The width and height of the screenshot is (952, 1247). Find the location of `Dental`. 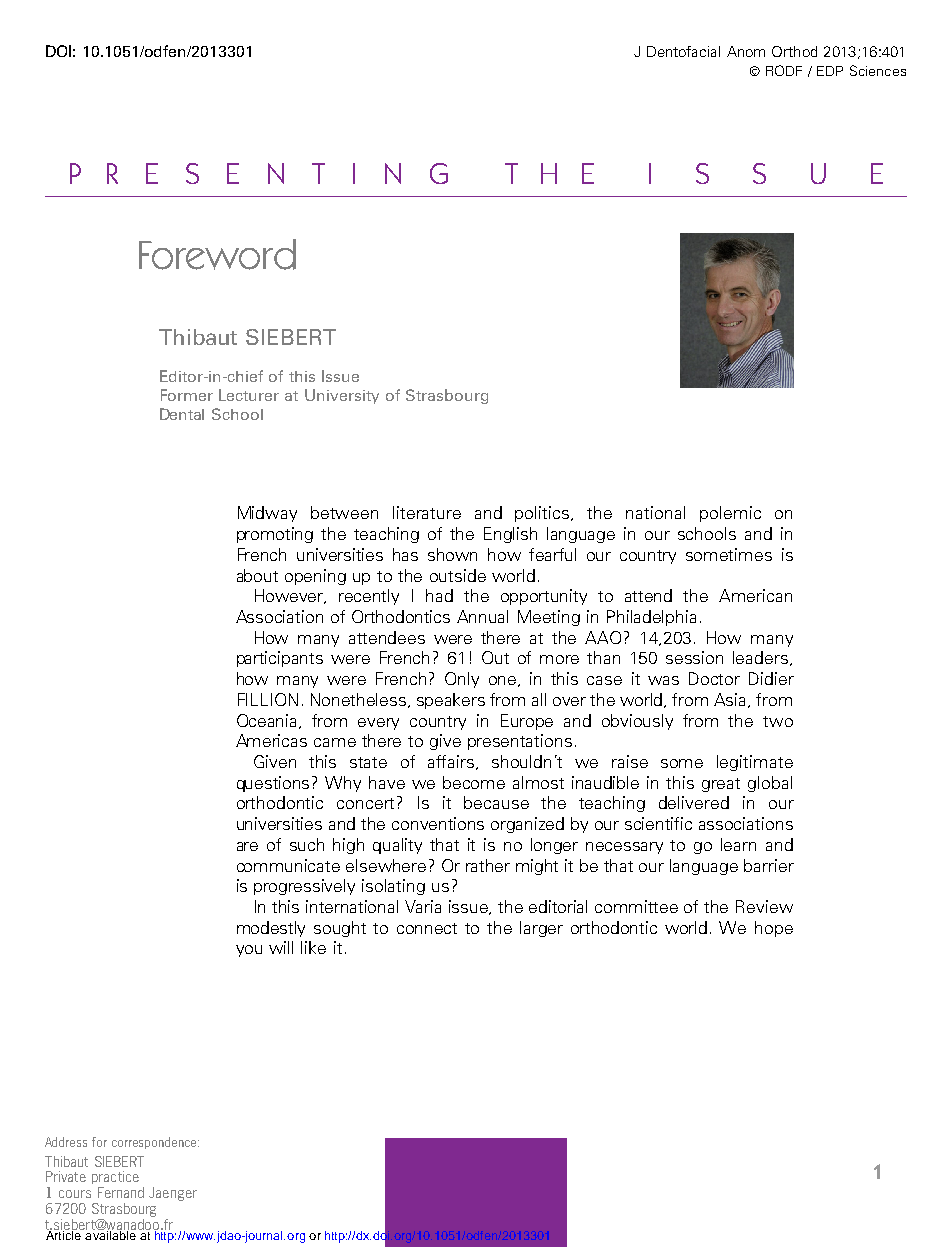

Dental is located at coordinates (182, 414).
